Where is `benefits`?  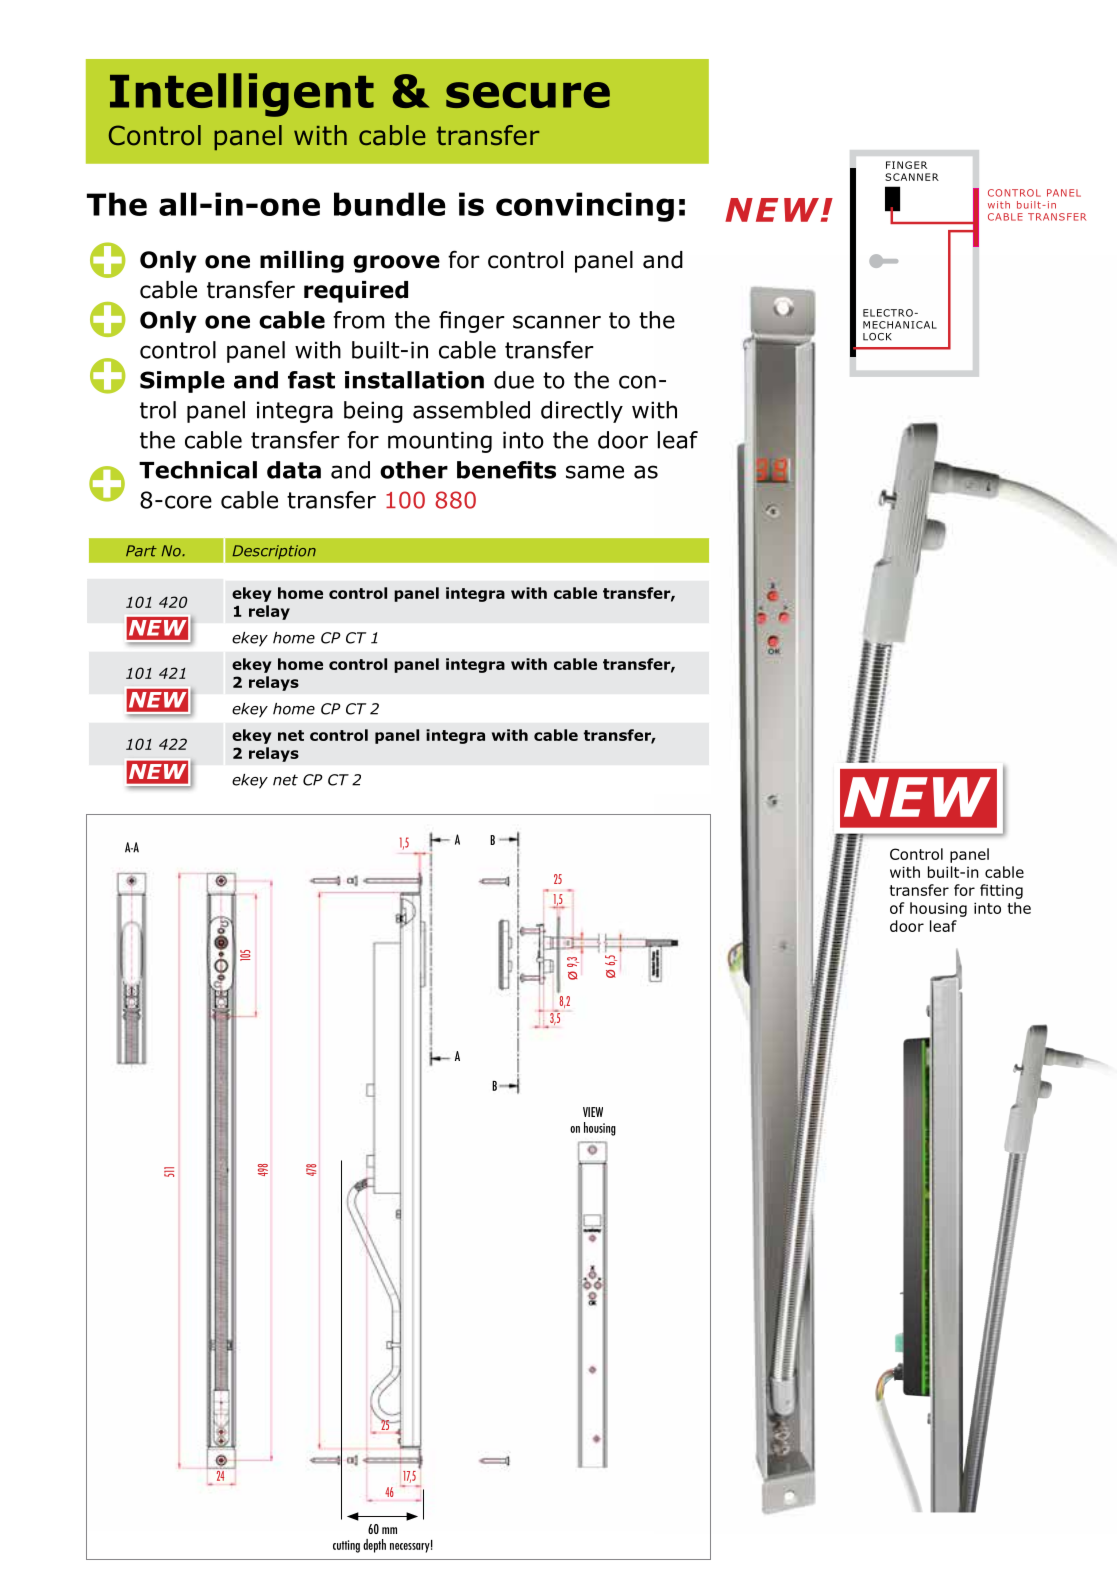
benefits is located at coordinates (506, 470).
